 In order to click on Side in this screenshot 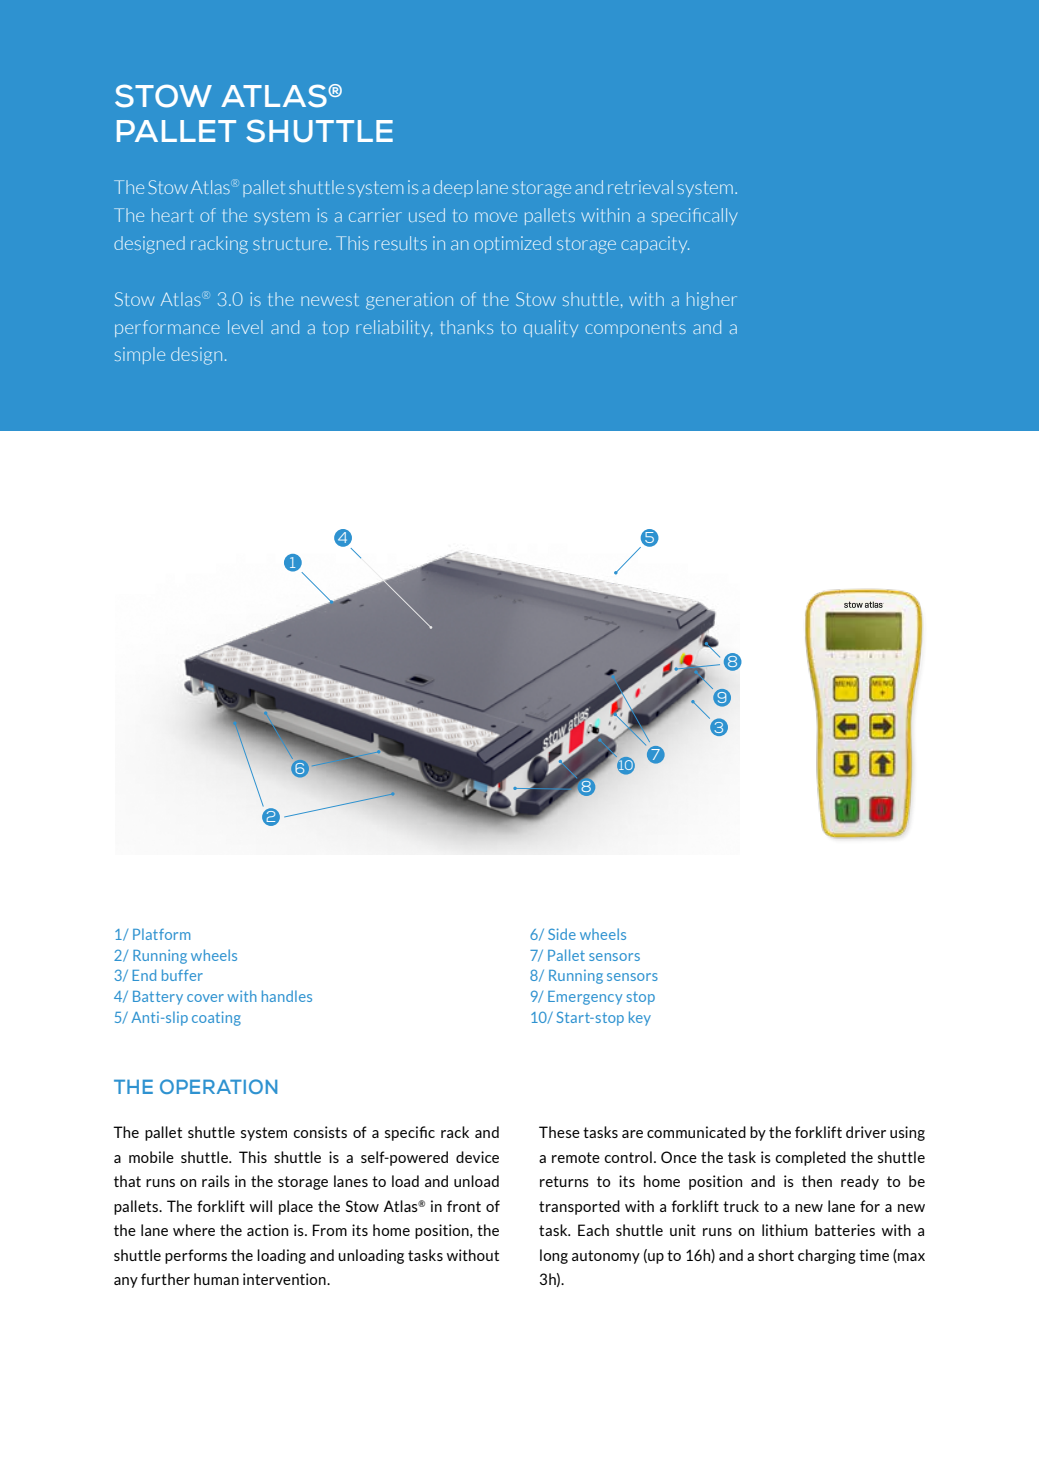, I will do `click(562, 934)`.
